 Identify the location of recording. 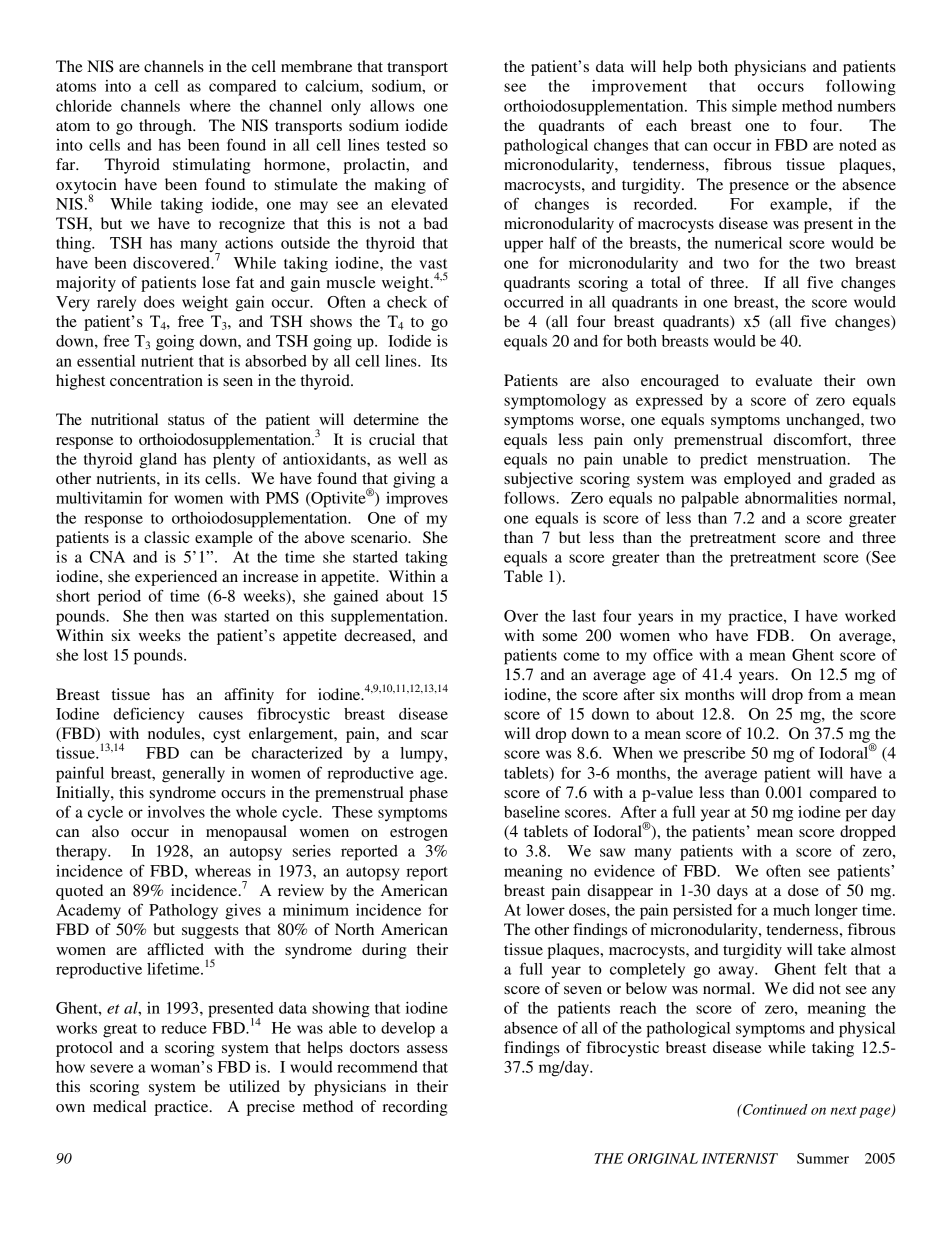
(415, 1108).
